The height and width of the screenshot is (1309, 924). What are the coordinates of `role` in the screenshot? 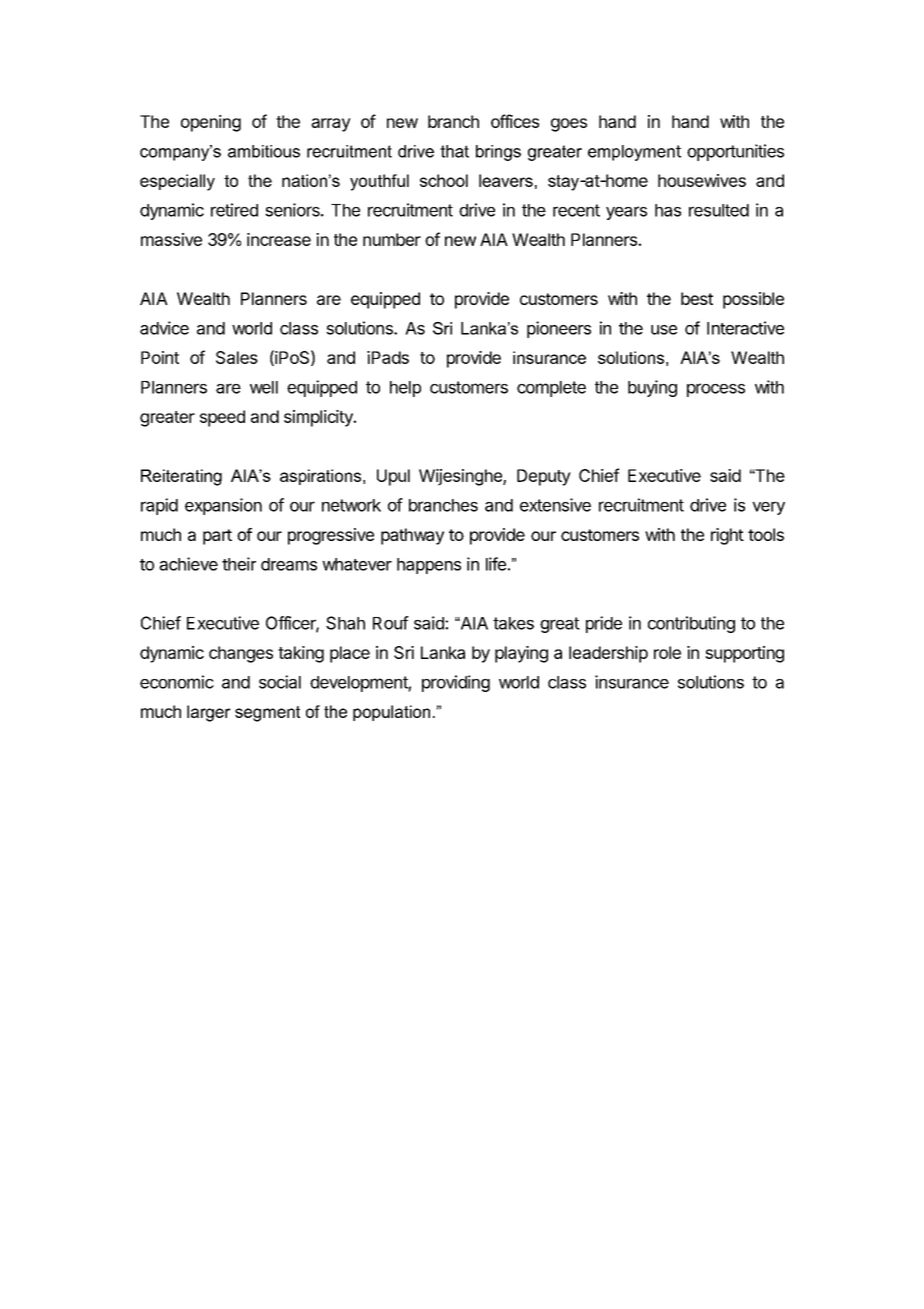 It's located at (667, 652).
